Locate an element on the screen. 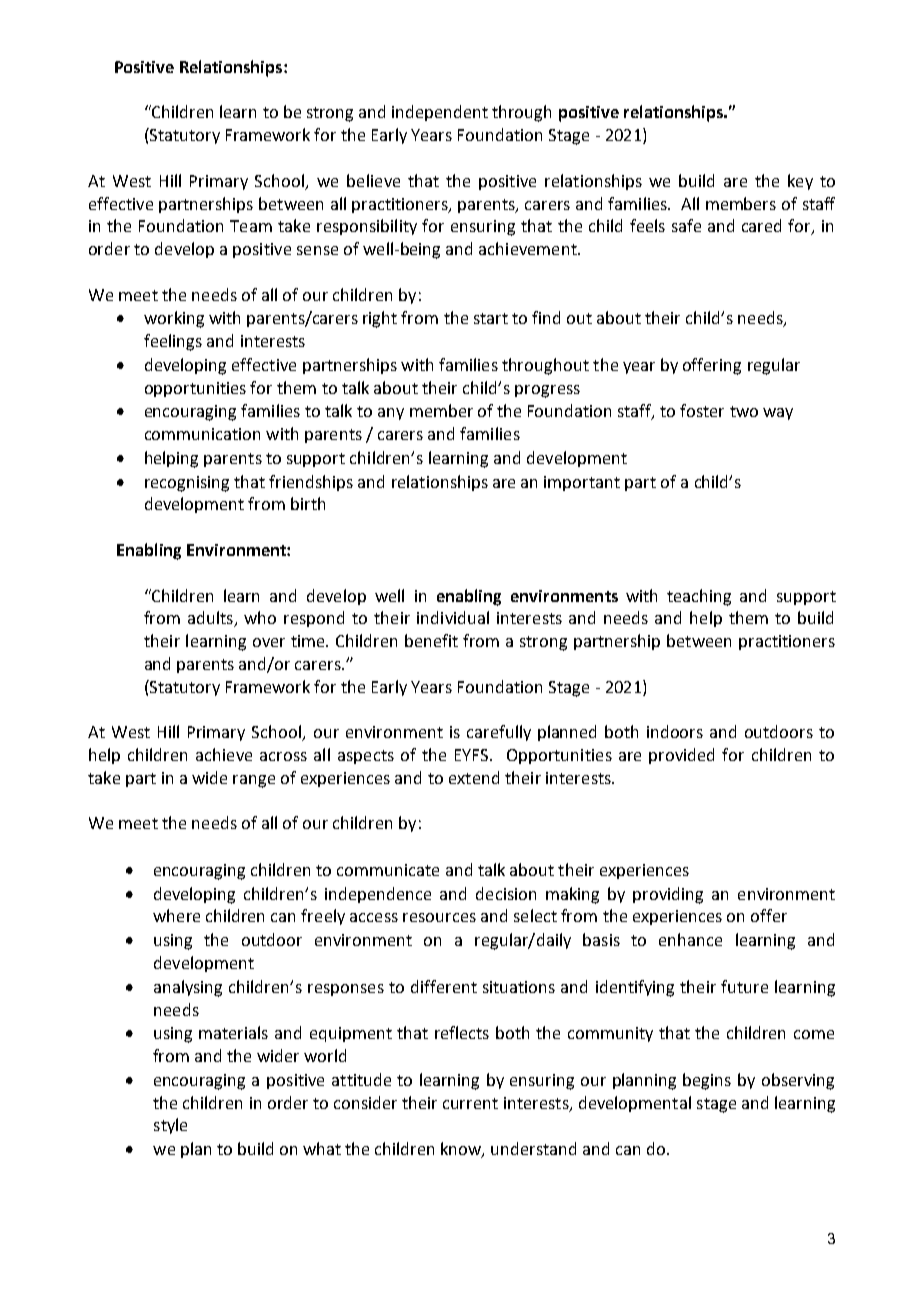 This screenshot has height=1309, width=924. extend is located at coordinates (474, 777).
